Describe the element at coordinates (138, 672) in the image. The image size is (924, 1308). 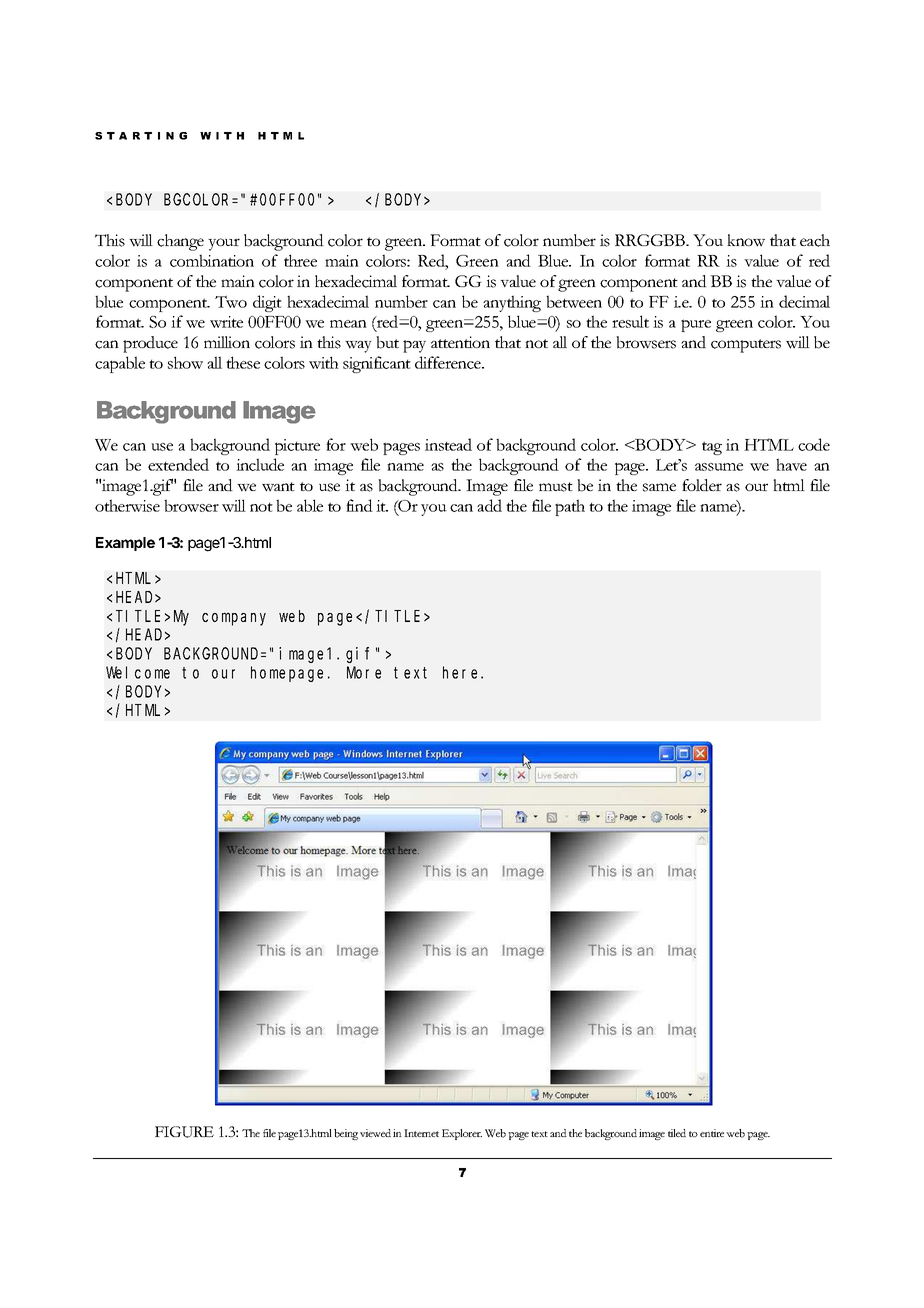
I see `Welcome` at that location.
